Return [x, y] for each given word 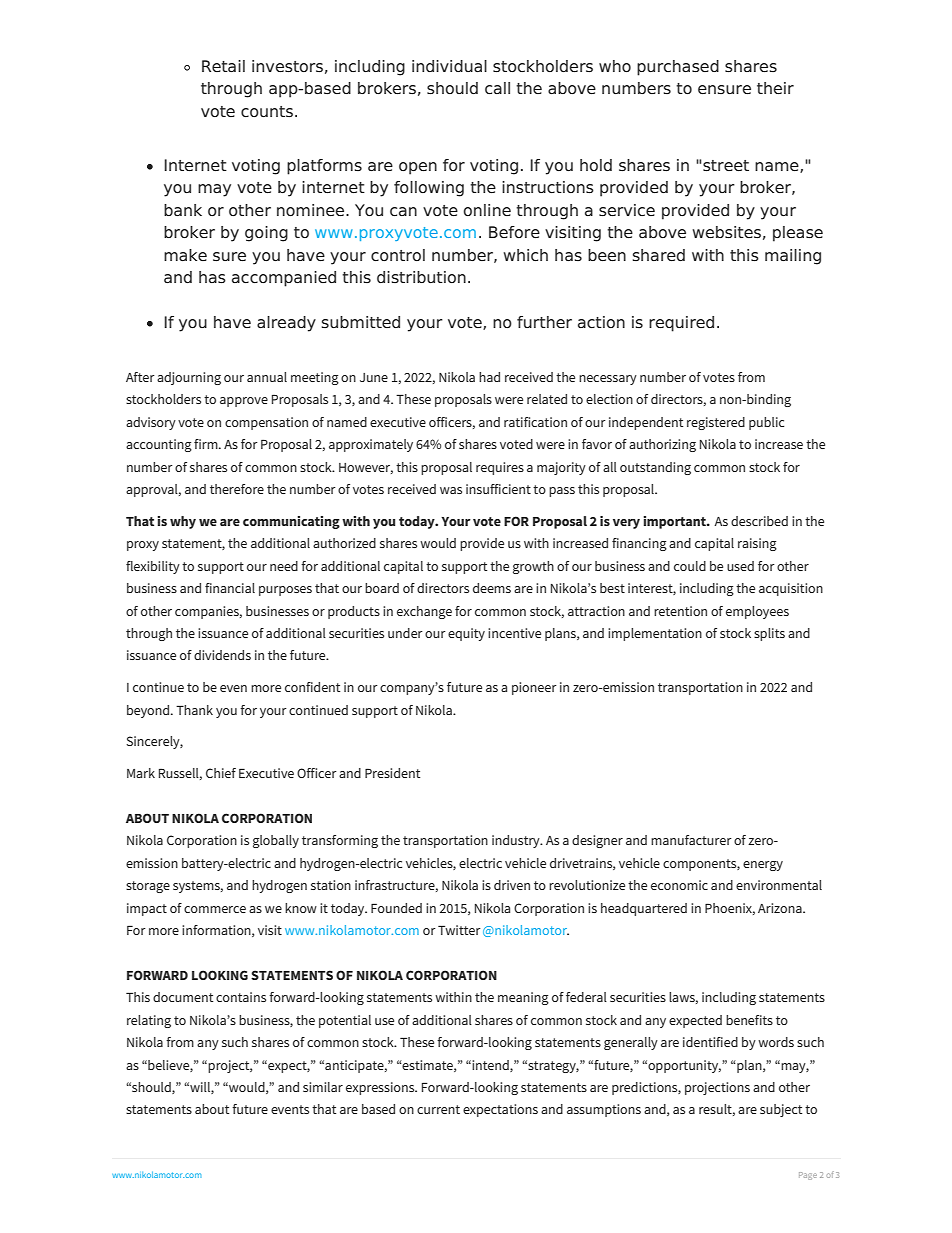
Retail [223, 66]
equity [466, 634]
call [497, 88]
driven [512, 885]
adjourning [189, 378]
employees [757, 612]
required [681, 324]
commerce [215, 909]
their [775, 88]
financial [230, 588]
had [489, 377]
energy [763, 866]
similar [323, 1087]
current [438, 1109]
